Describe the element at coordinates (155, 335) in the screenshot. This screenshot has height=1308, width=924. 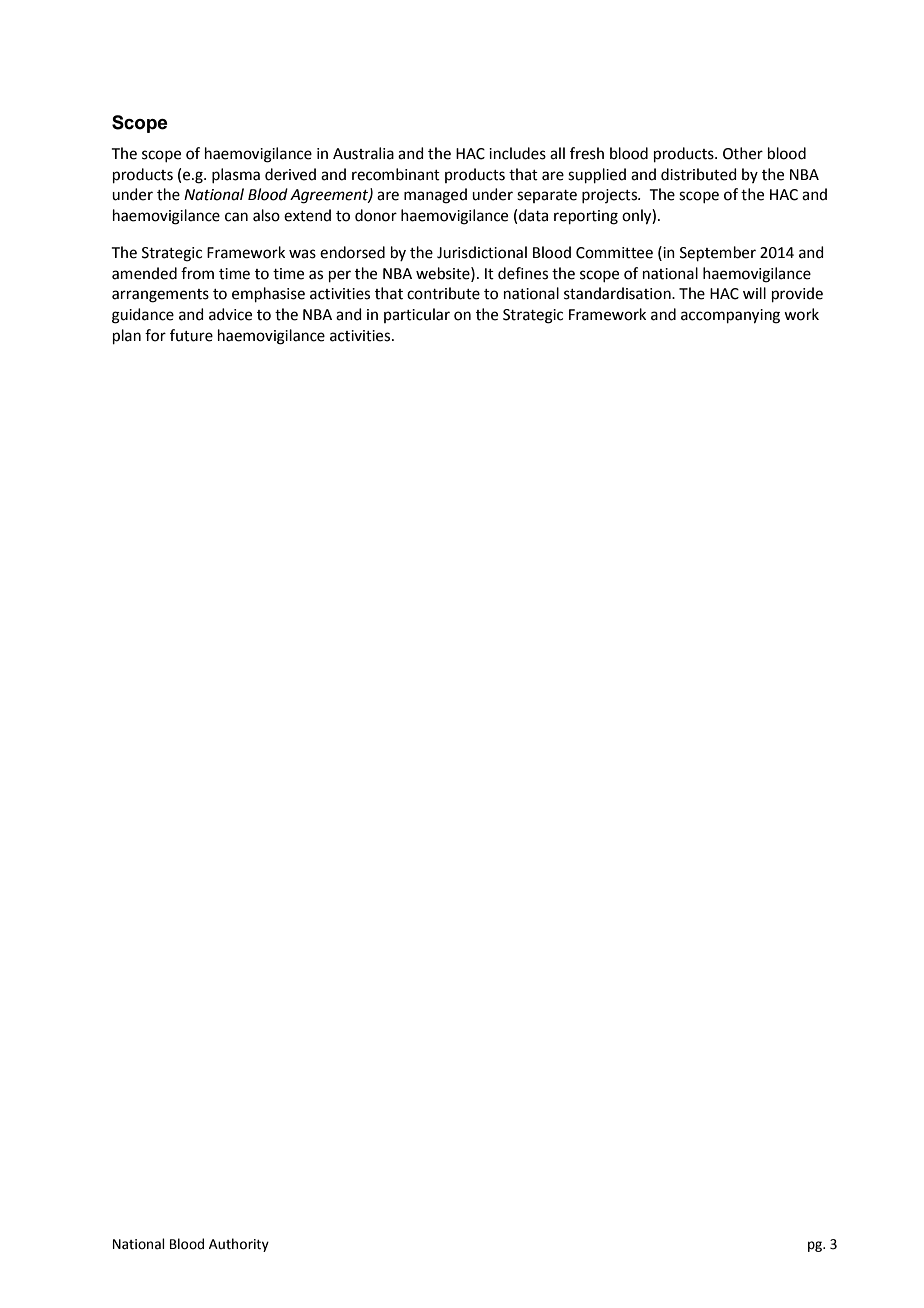
I see `for` at that location.
